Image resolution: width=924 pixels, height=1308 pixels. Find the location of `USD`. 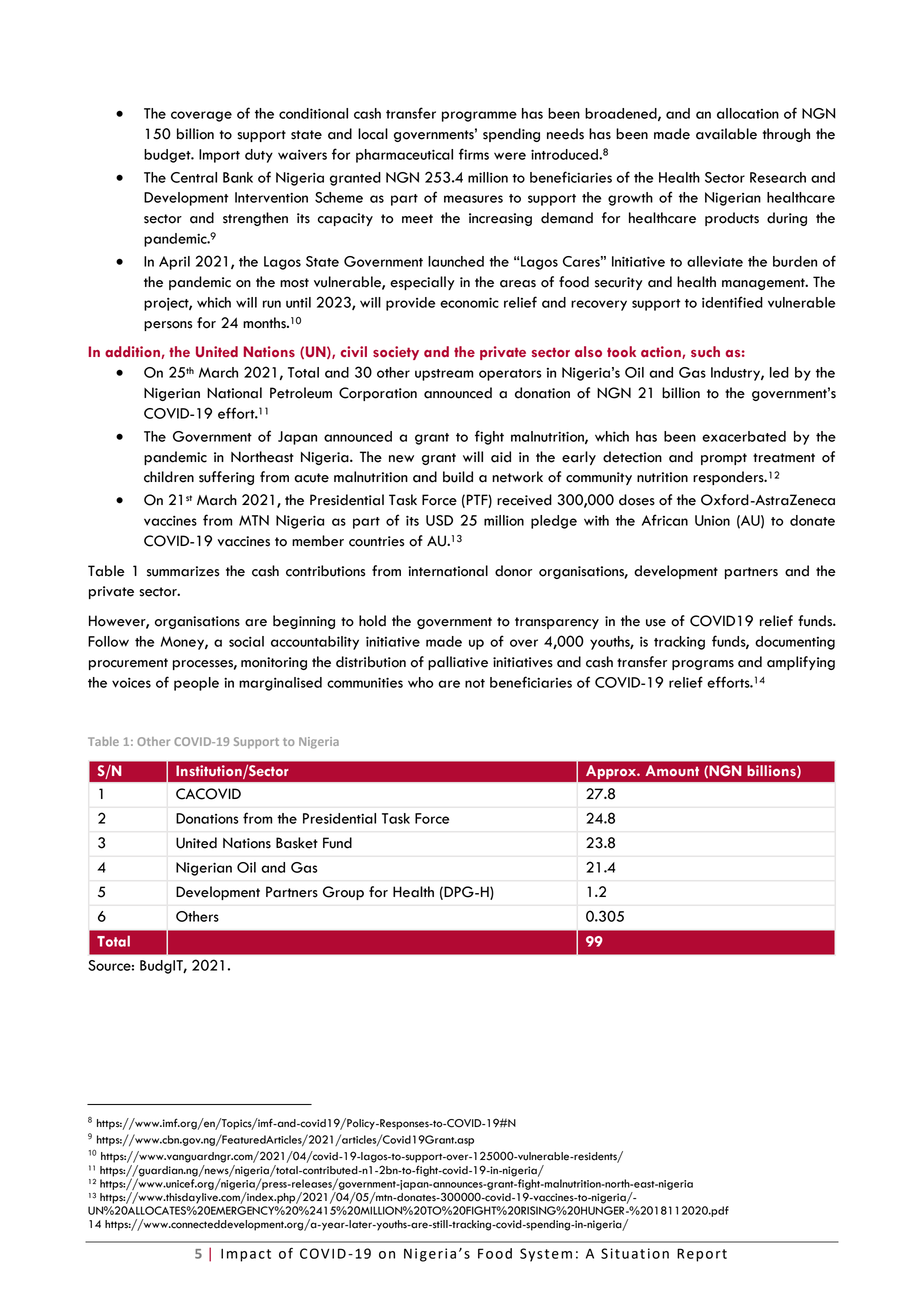

USD is located at coordinates (439, 520).
